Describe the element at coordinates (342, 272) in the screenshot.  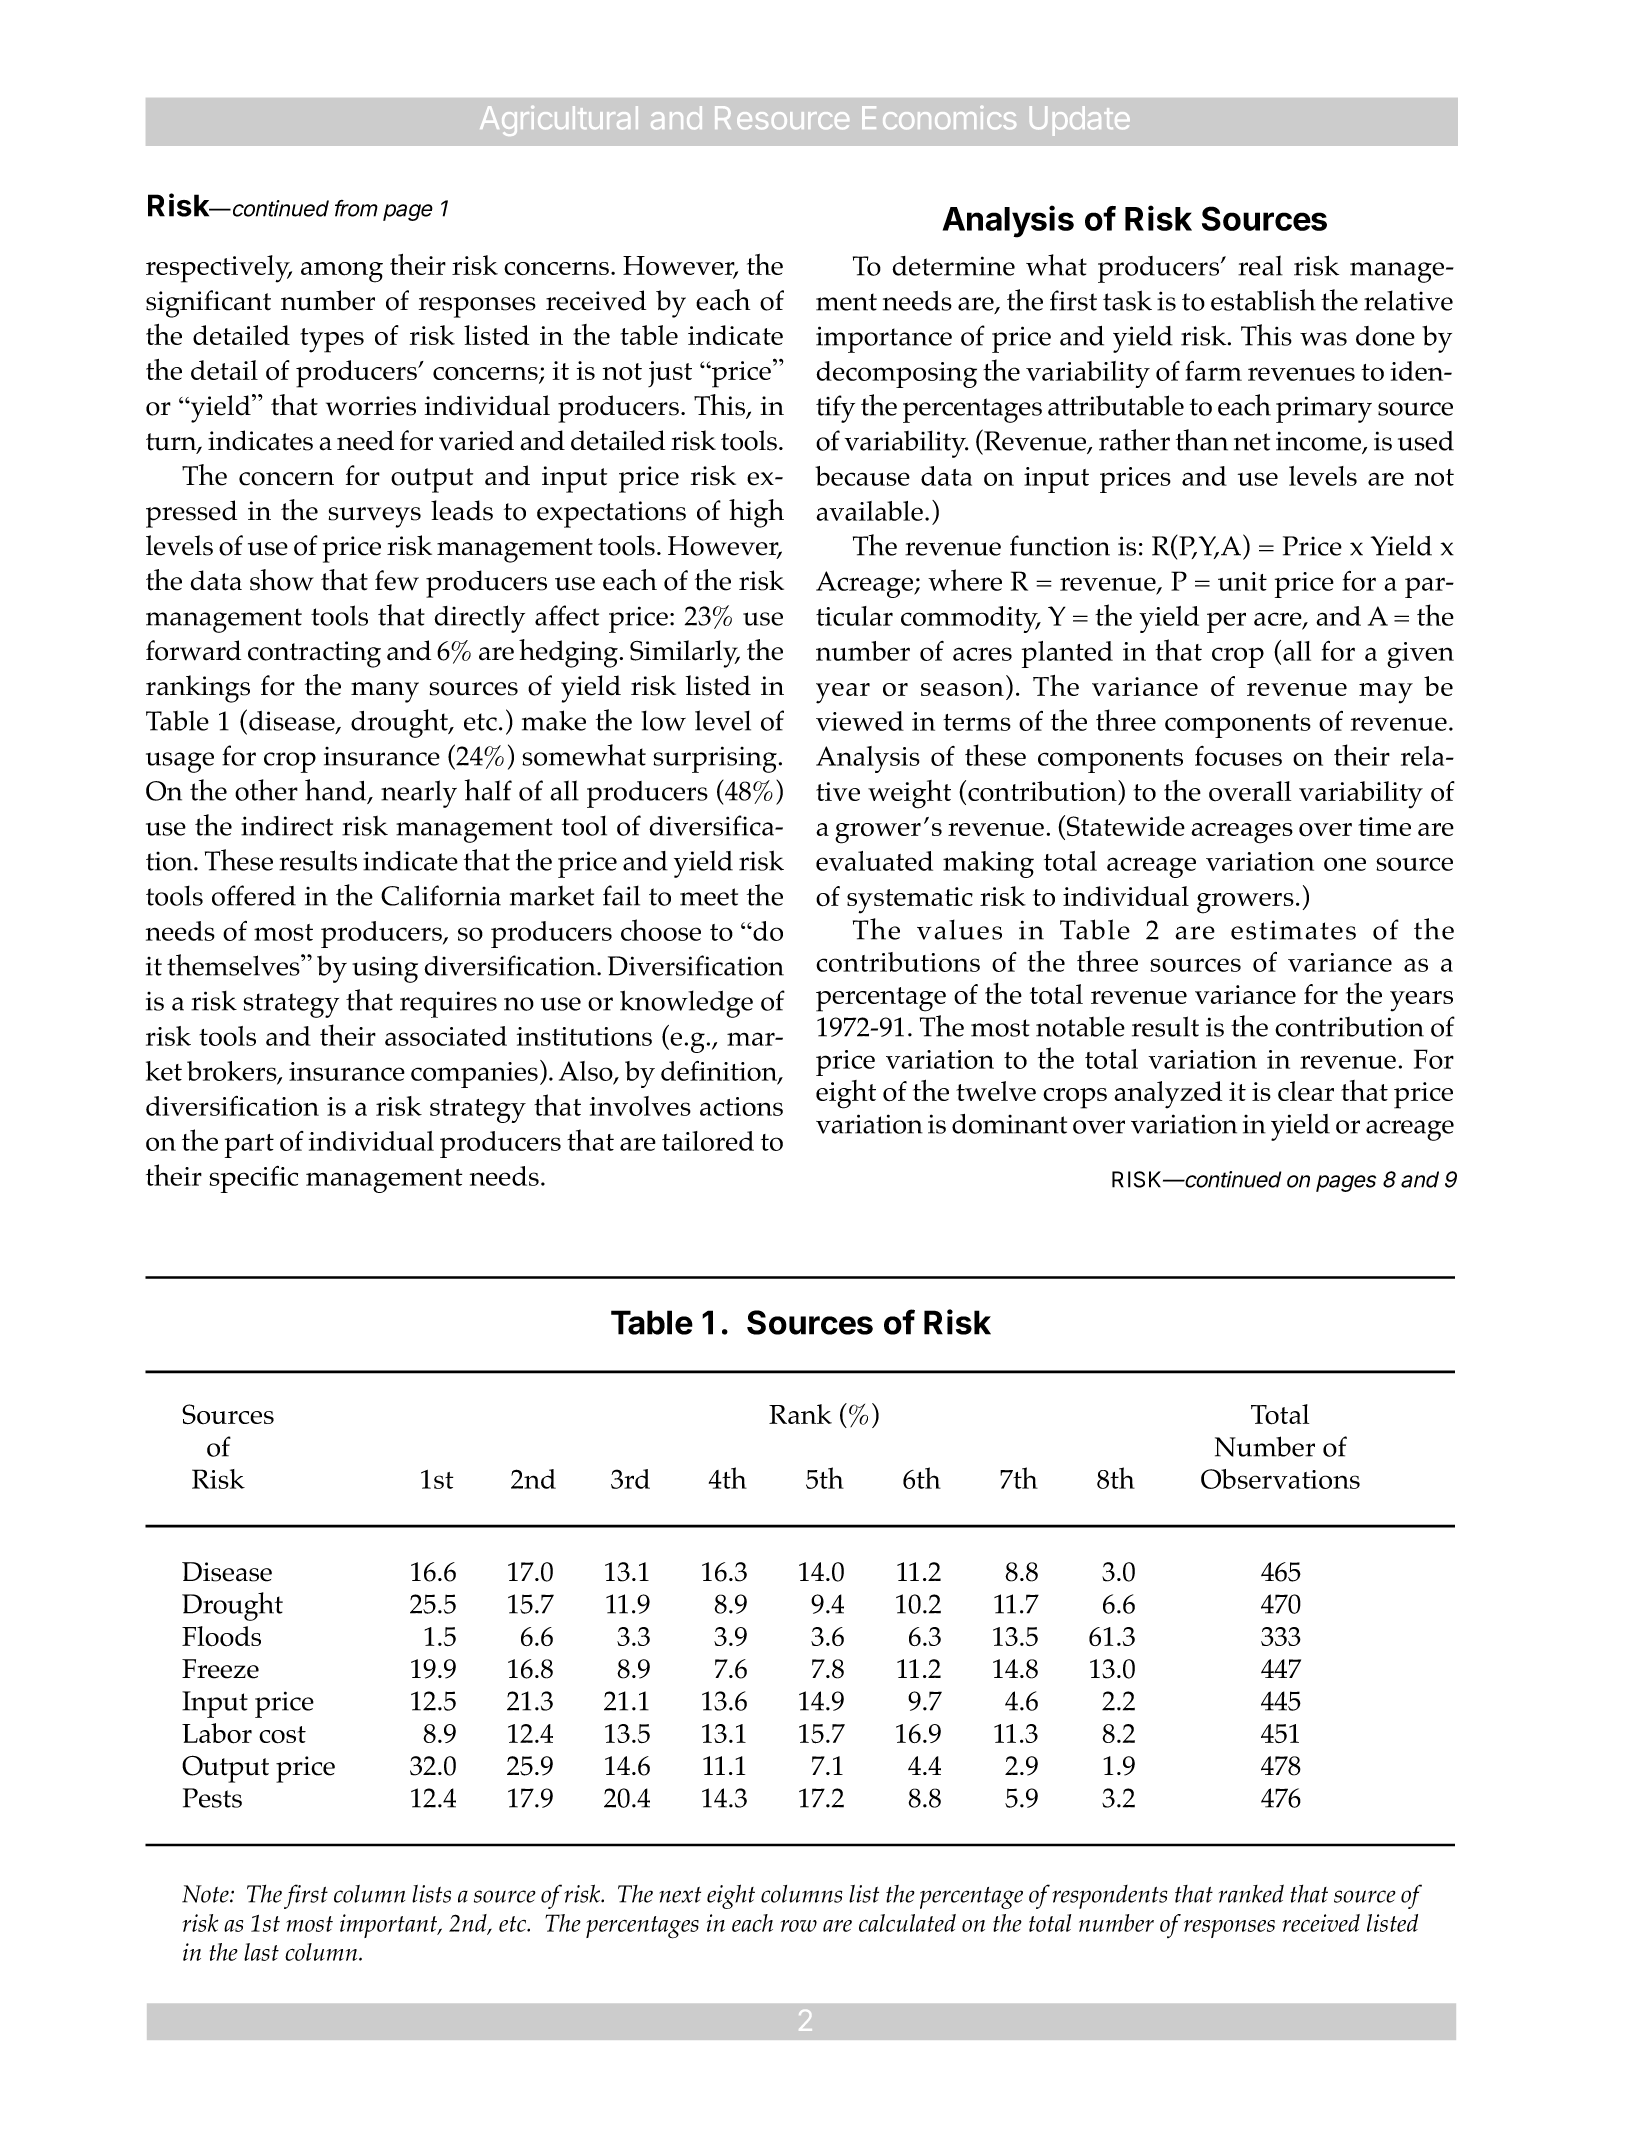
I see `among` at that location.
